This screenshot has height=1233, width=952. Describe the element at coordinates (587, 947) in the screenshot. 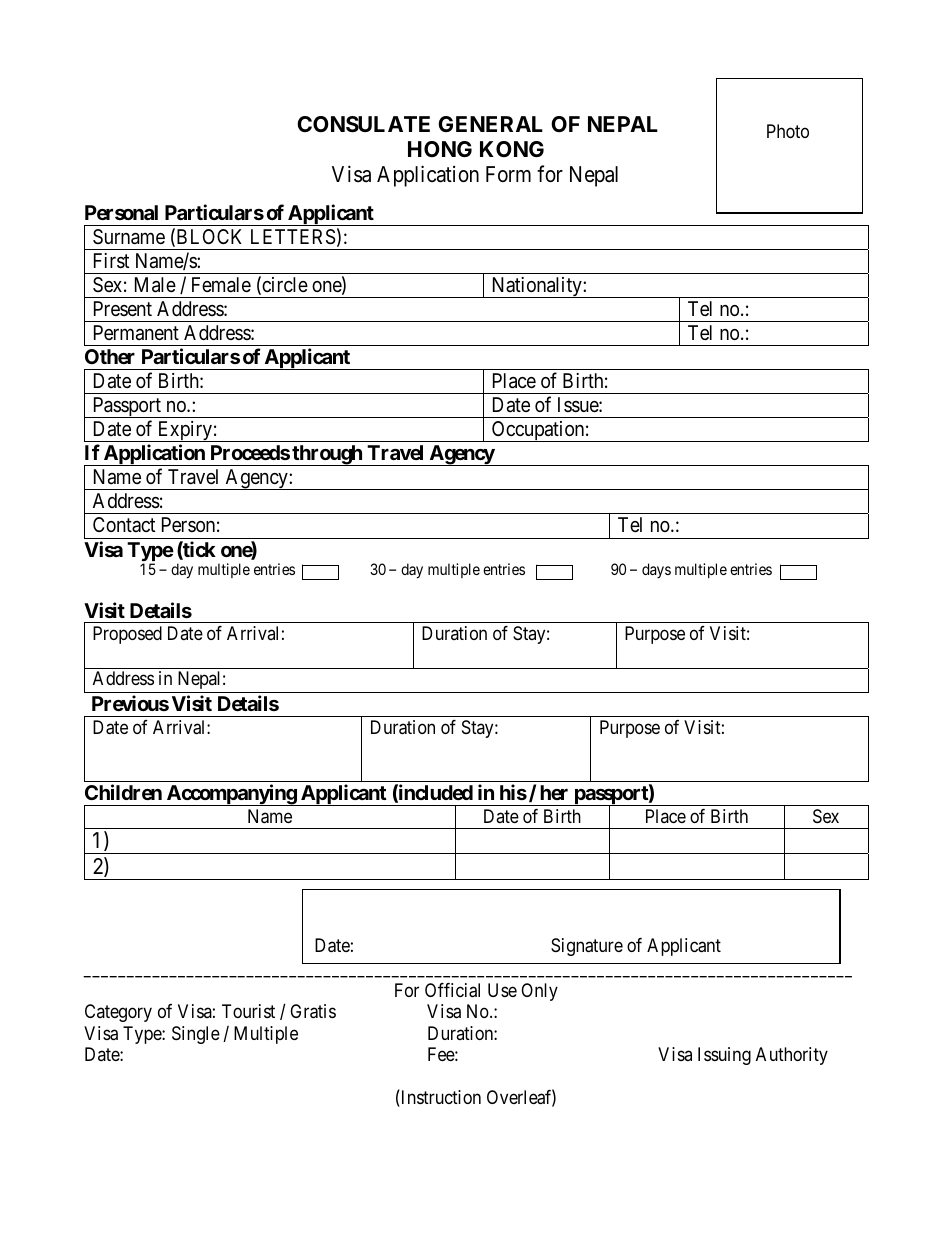

I see `Signature` at that location.
